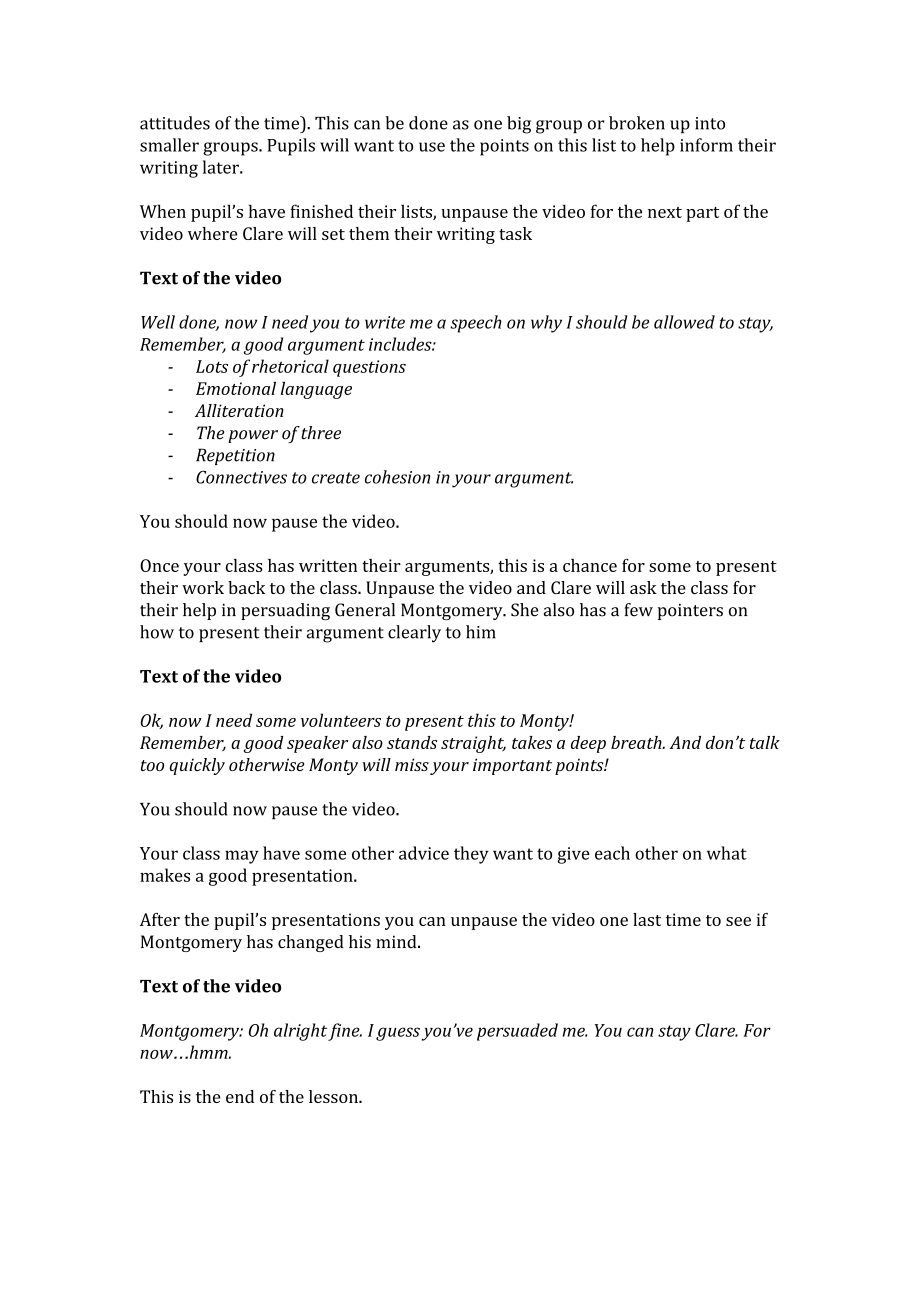 The width and height of the screenshot is (924, 1308). What do you see at coordinates (690, 612) in the screenshot?
I see `pointers` at bounding box center [690, 612].
